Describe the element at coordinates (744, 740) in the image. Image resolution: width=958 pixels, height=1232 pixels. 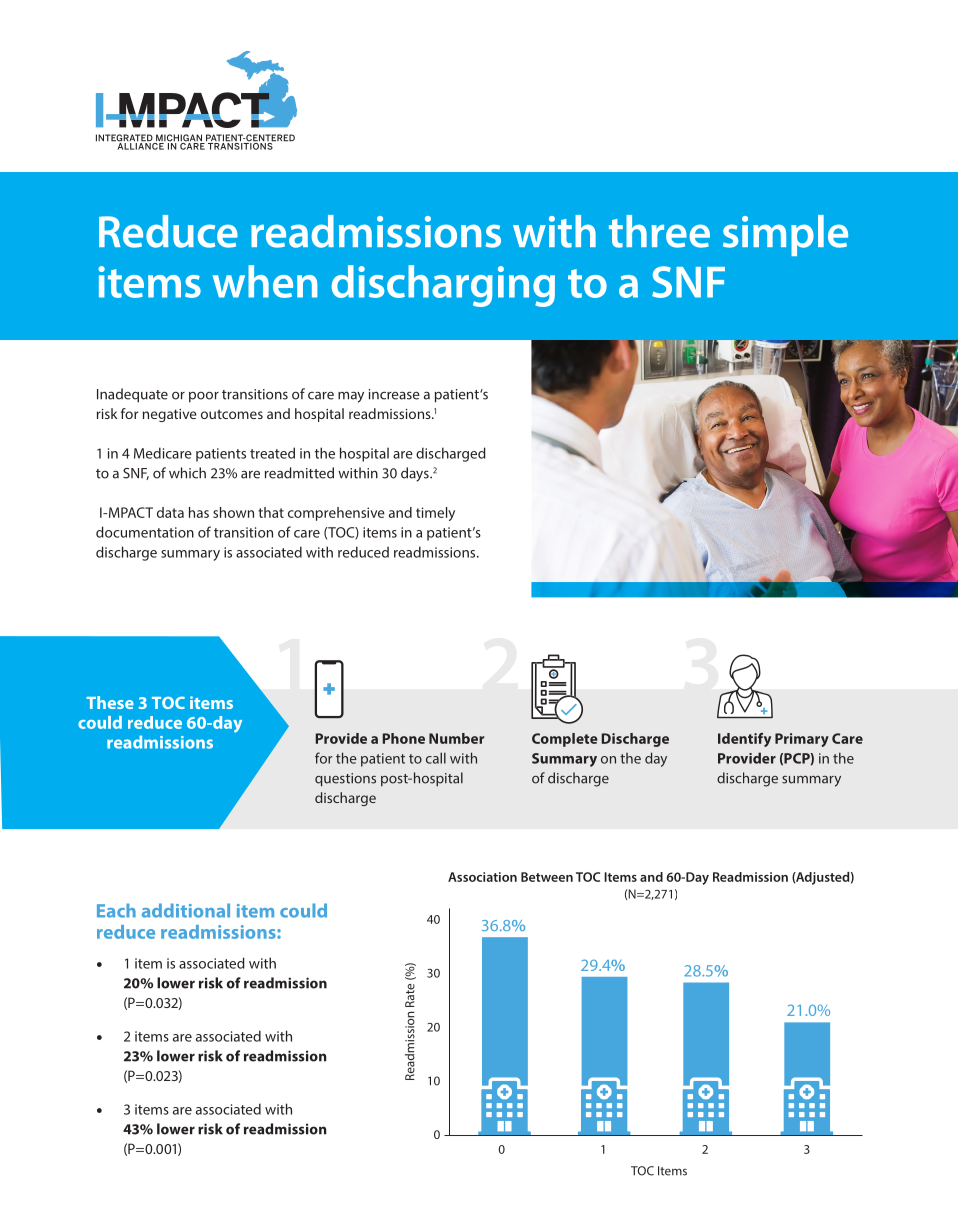
I see `Identify` at that location.
